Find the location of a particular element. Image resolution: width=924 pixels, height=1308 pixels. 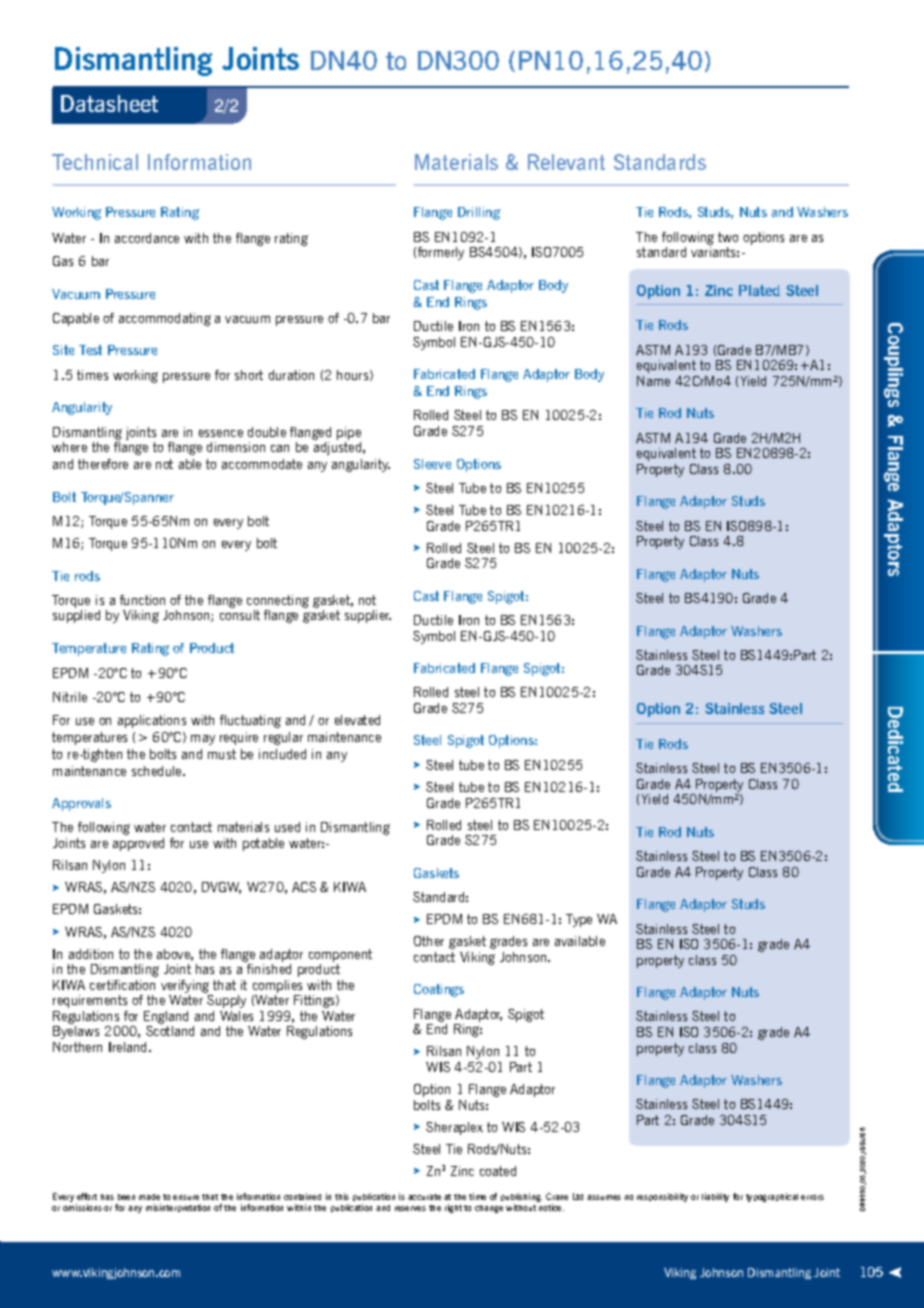

function is located at coordinates (142, 600).
